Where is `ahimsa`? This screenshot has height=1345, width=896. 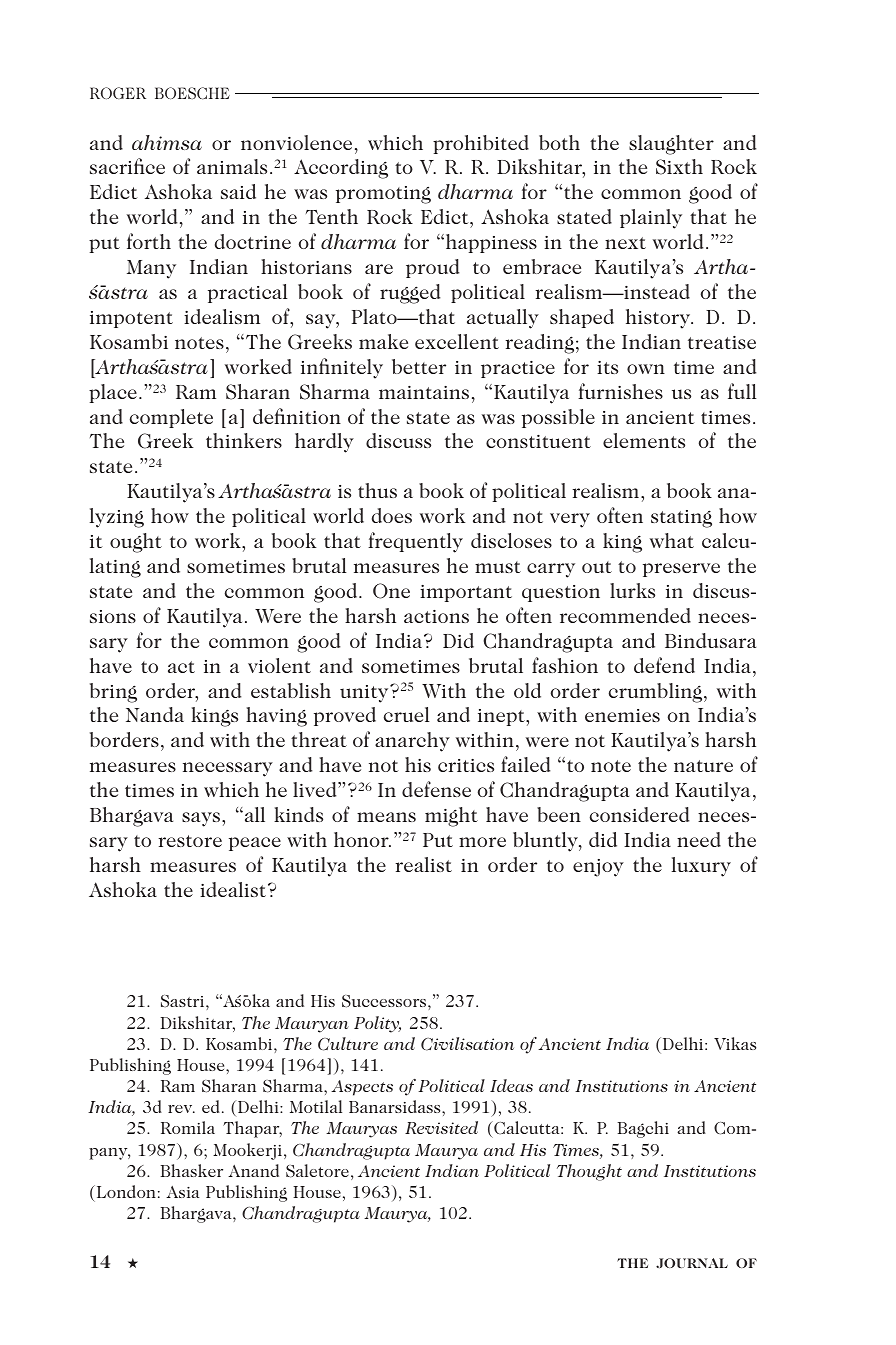
ahimsa is located at coordinates (167, 142).
